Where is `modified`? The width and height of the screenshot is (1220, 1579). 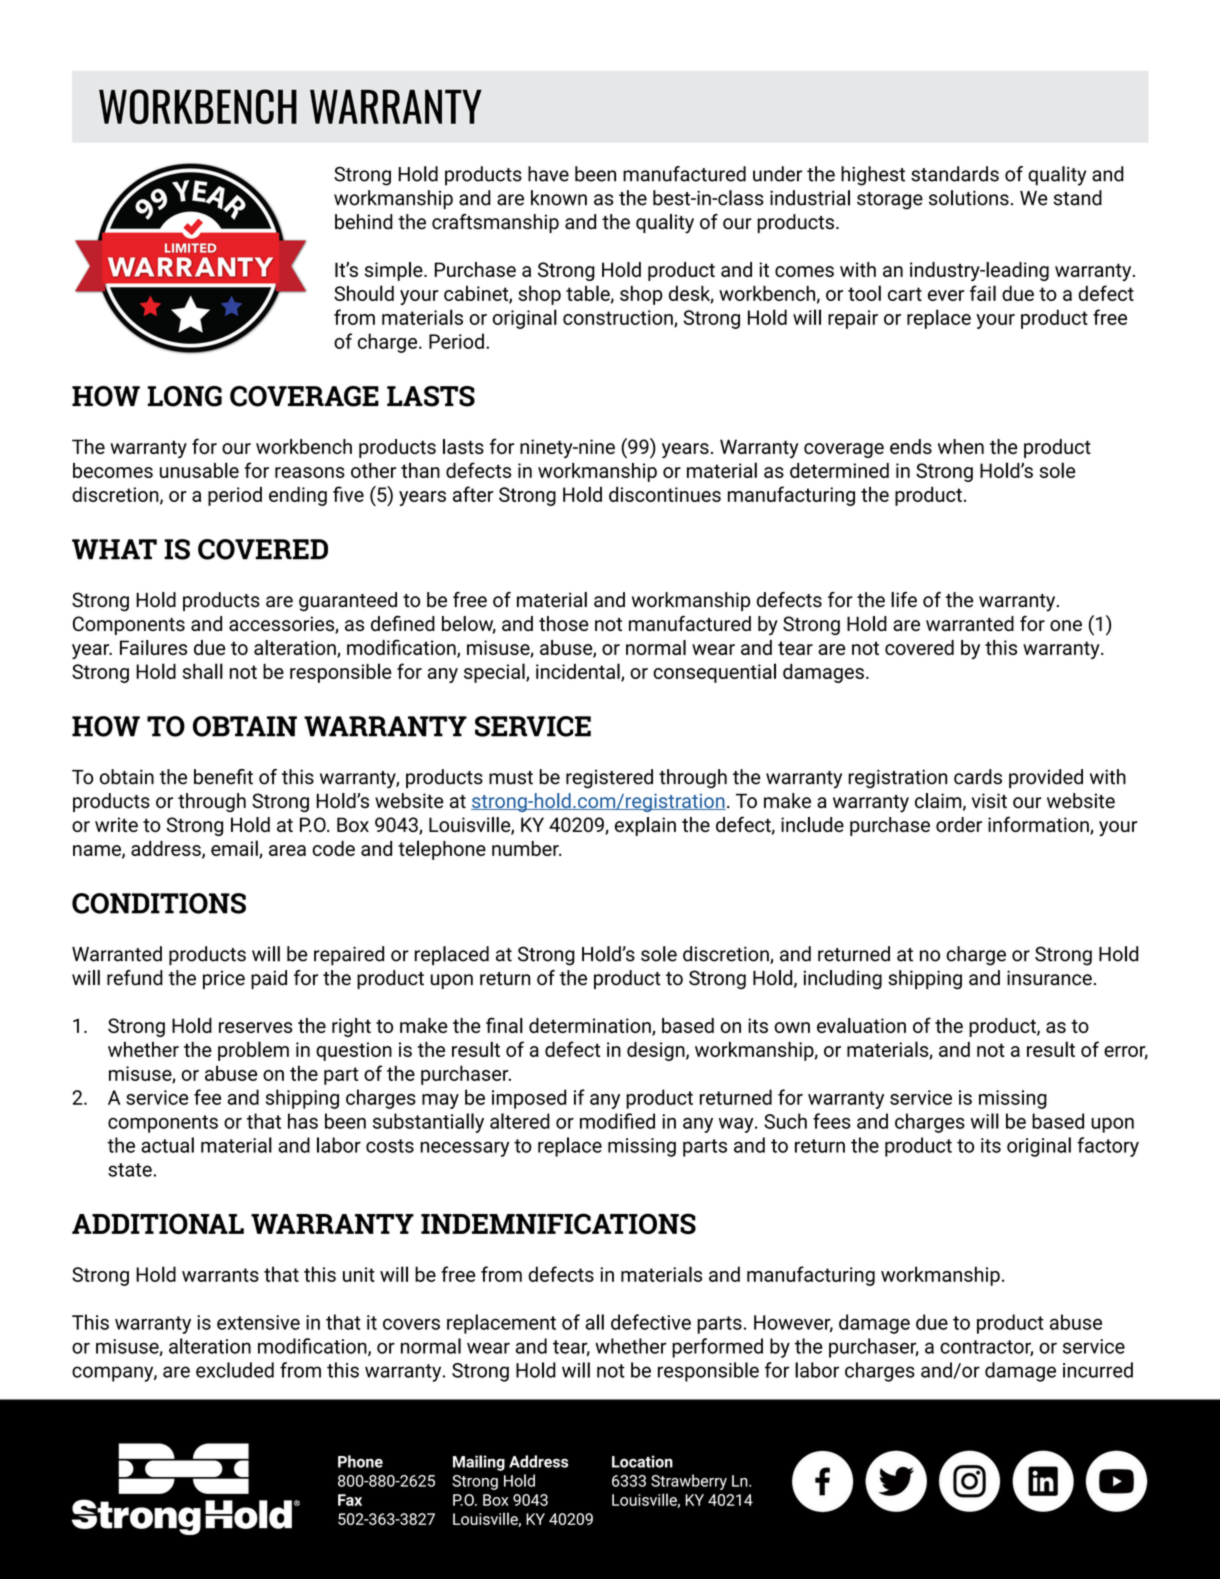 modified is located at coordinates (617, 1121).
